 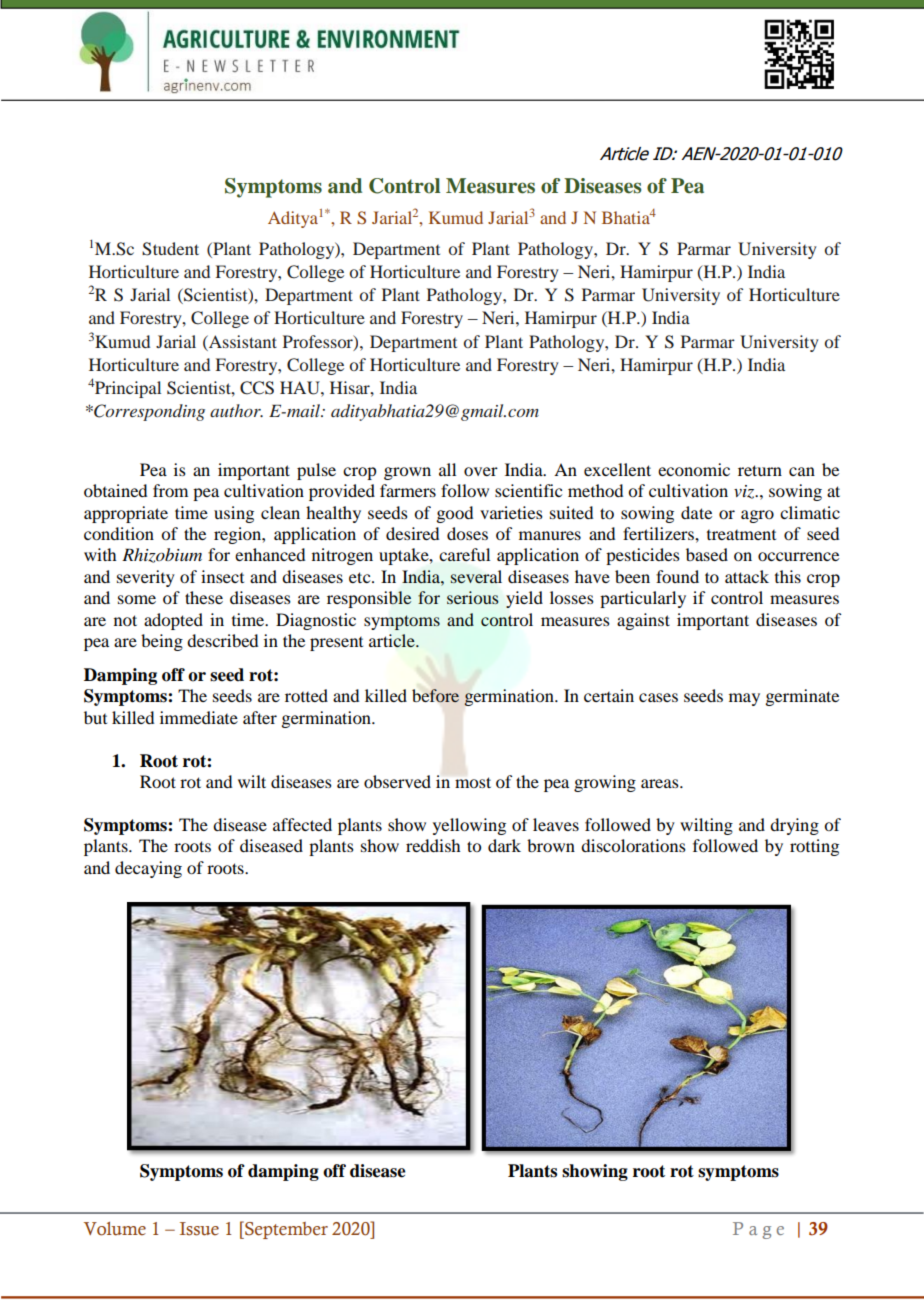 What do you see at coordinates (242, 341) in the screenshot?
I see `Assistant` at bounding box center [242, 341].
